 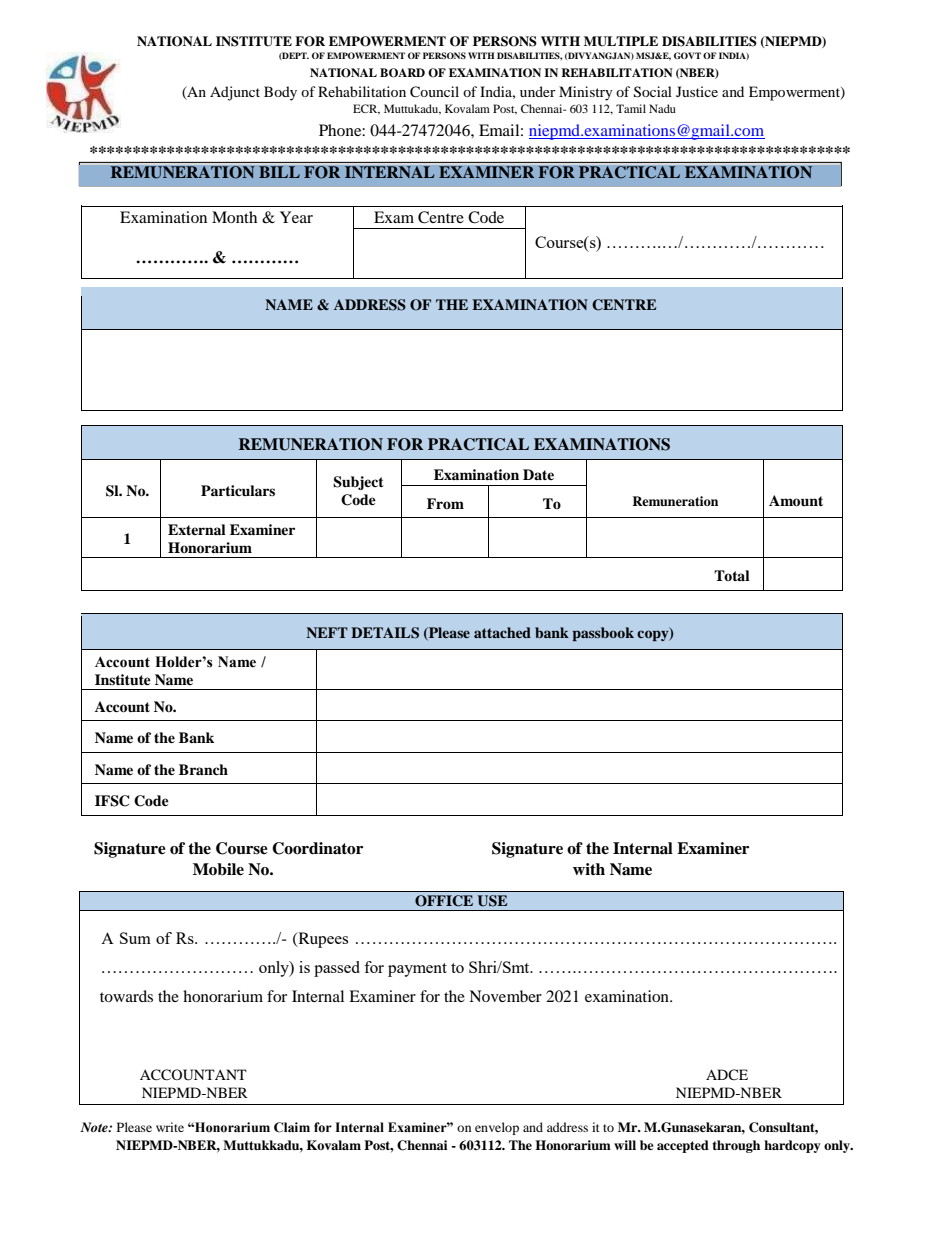 What do you see at coordinates (296, 217) in the screenshot?
I see `Year` at bounding box center [296, 217].
